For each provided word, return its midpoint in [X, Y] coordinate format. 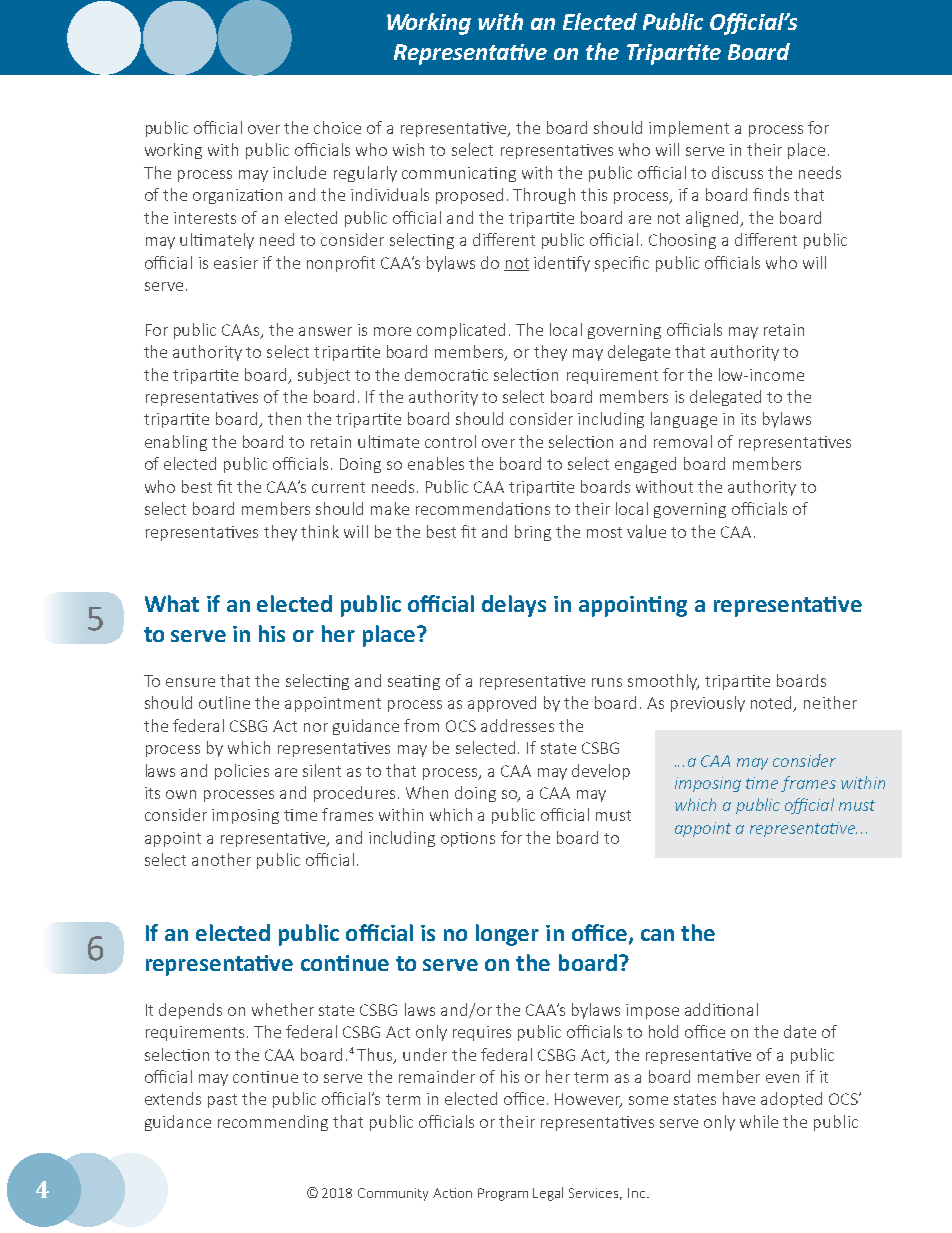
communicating [459, 174]
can [657, 935]
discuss [737, 172]
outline [224, 702]
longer [507, 935]
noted [773, 704]
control [450, 441]
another [221, 859]
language [684, 420]
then [284, 418]
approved [502, 704]
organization [237, 196]
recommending [273, 1123]
